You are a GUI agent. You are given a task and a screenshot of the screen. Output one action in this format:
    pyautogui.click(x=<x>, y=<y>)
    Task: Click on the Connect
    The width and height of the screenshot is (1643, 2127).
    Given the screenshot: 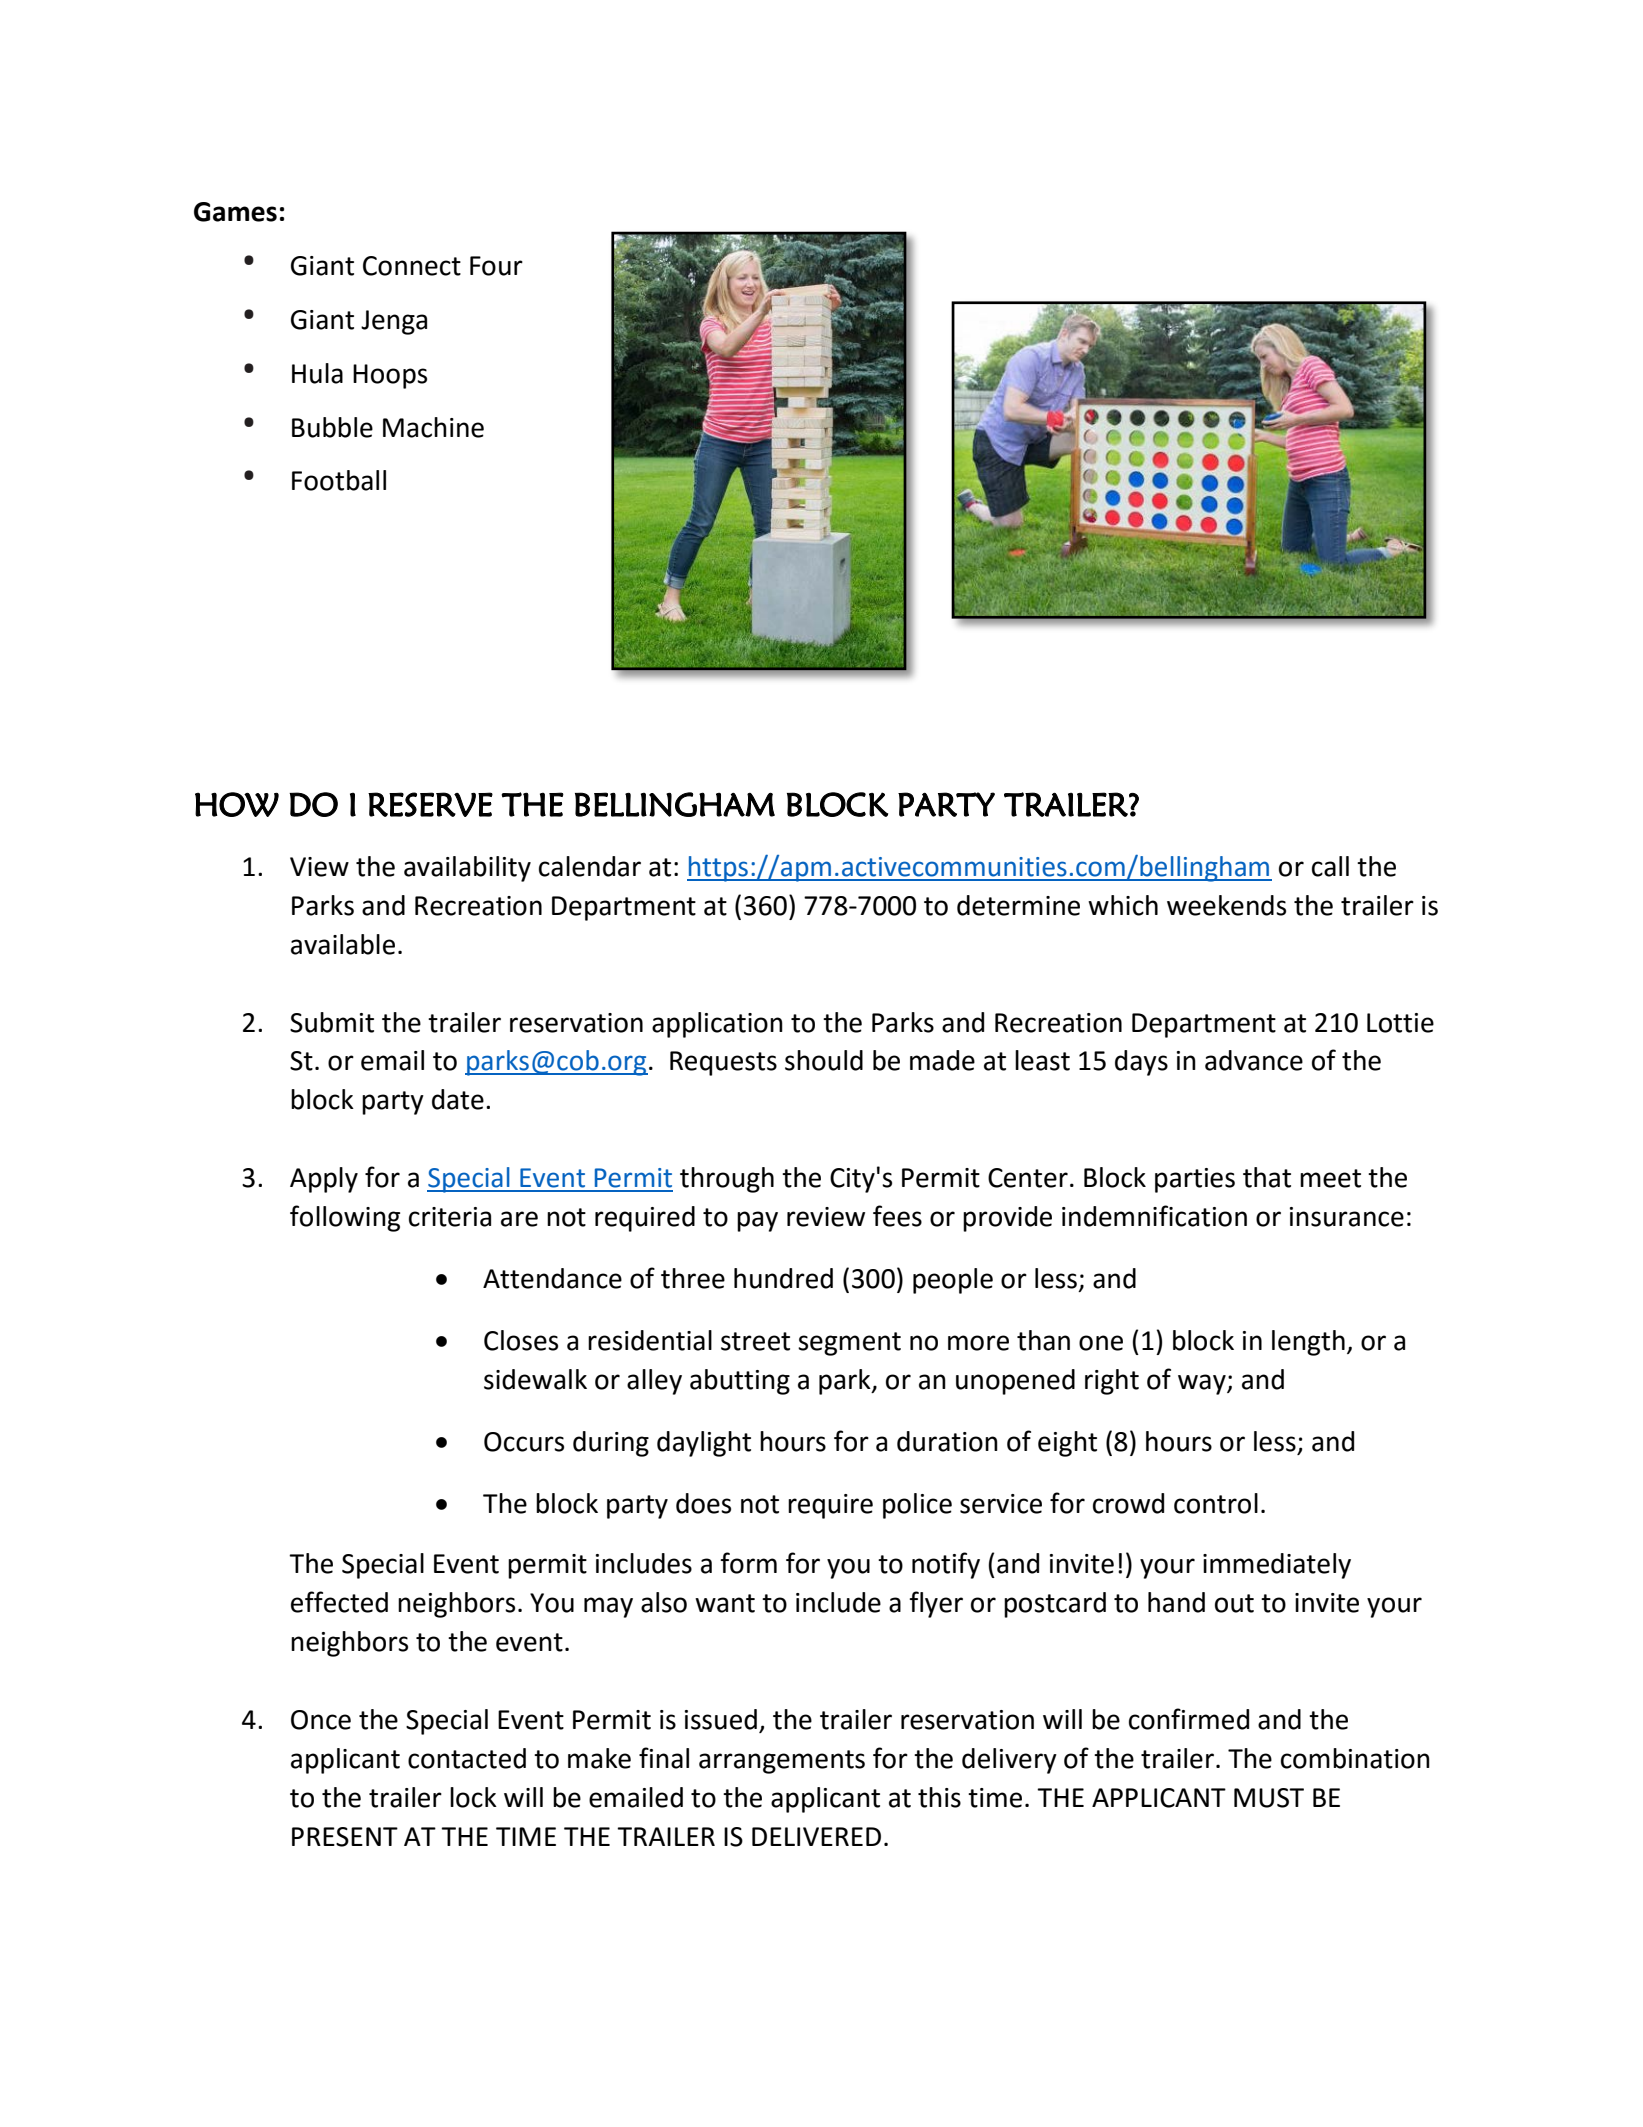 What is the action you would take?
    pyautogui.click(x=412, y=266)
